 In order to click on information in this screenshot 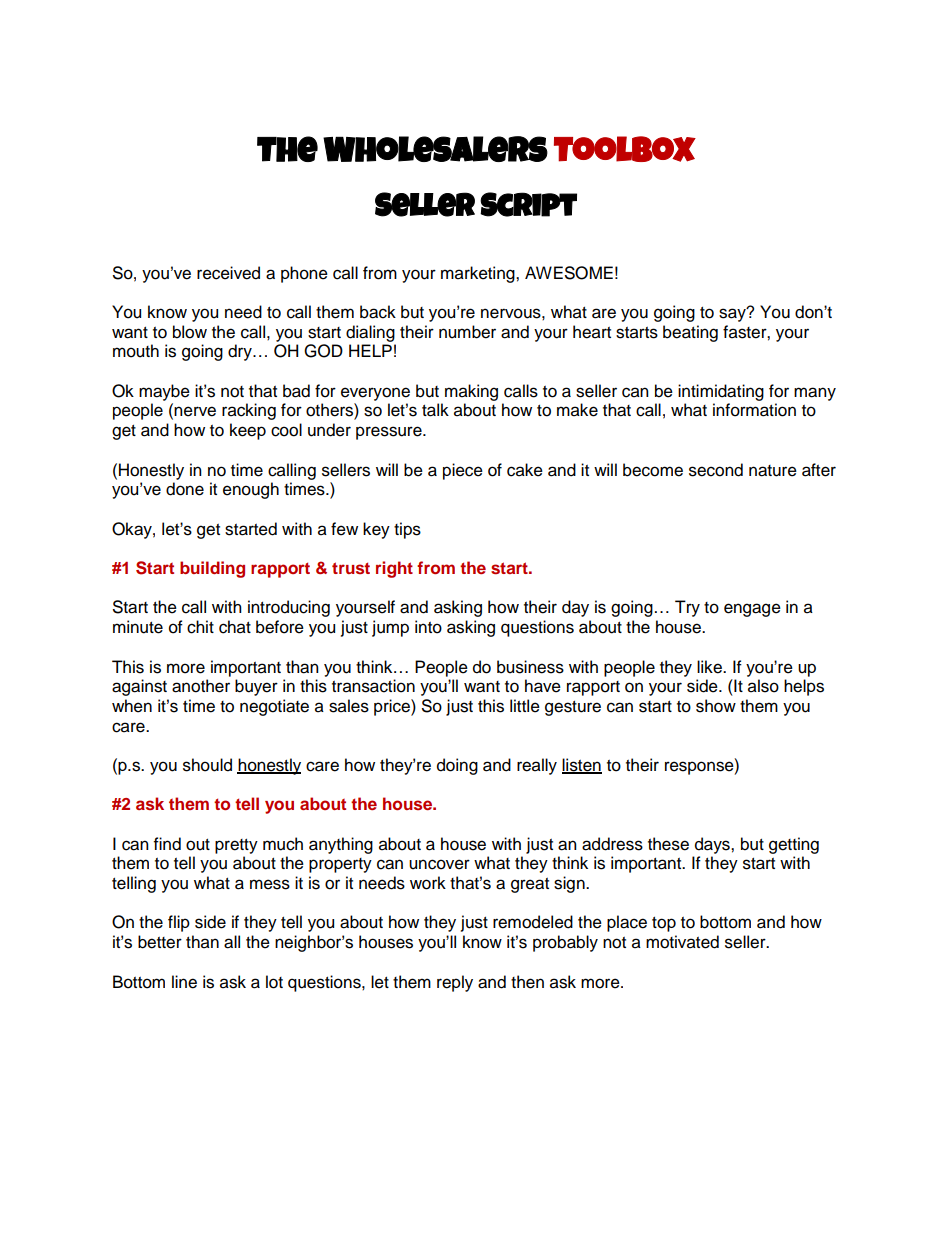, I will do `click(754, 410)`.
